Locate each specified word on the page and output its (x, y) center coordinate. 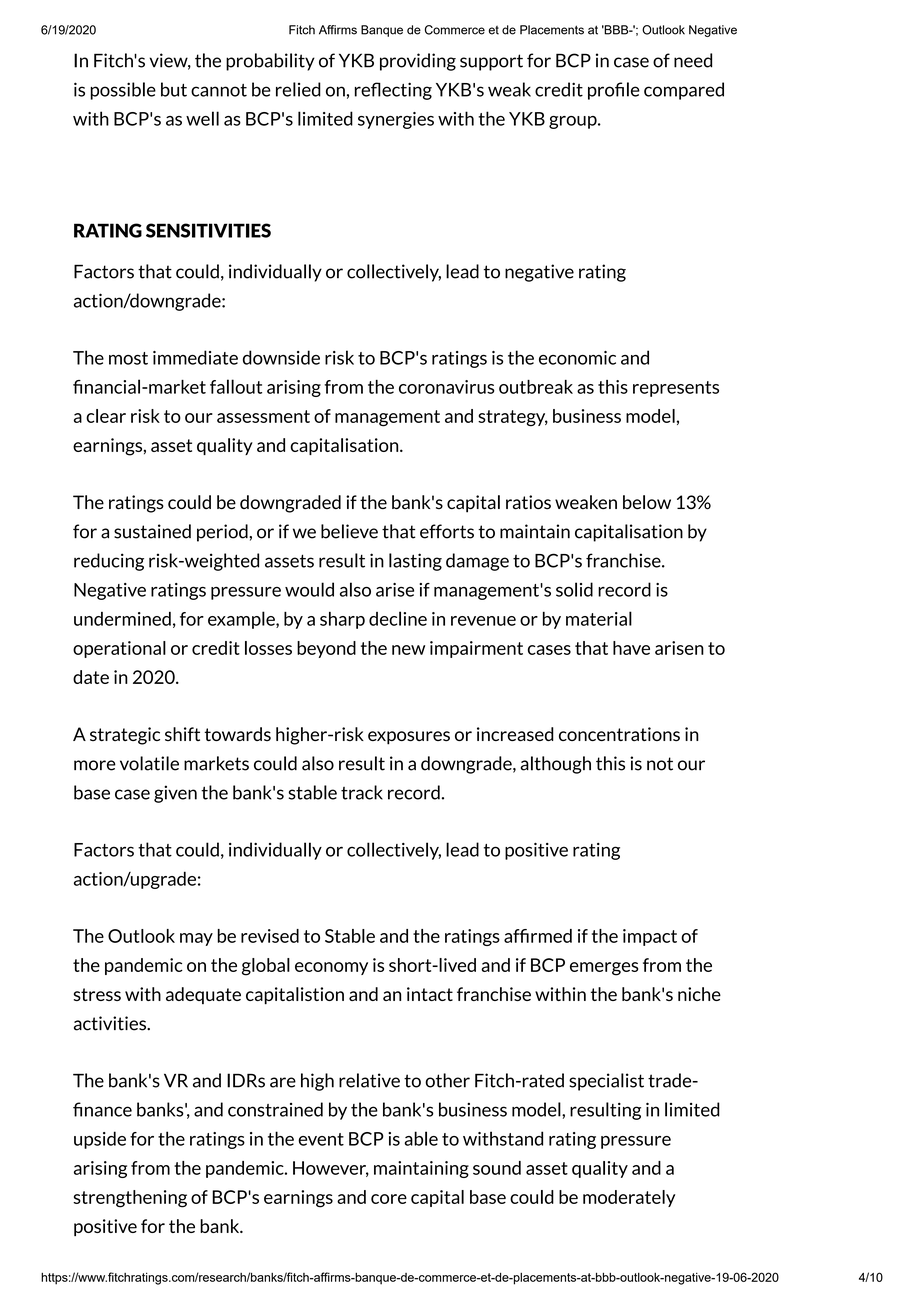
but (174, 89)
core (389, 1199)
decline (398, 618)
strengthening (130, 1199)
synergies (396, 120)
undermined (122, 619)
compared (684, 91)
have (631, 648)
